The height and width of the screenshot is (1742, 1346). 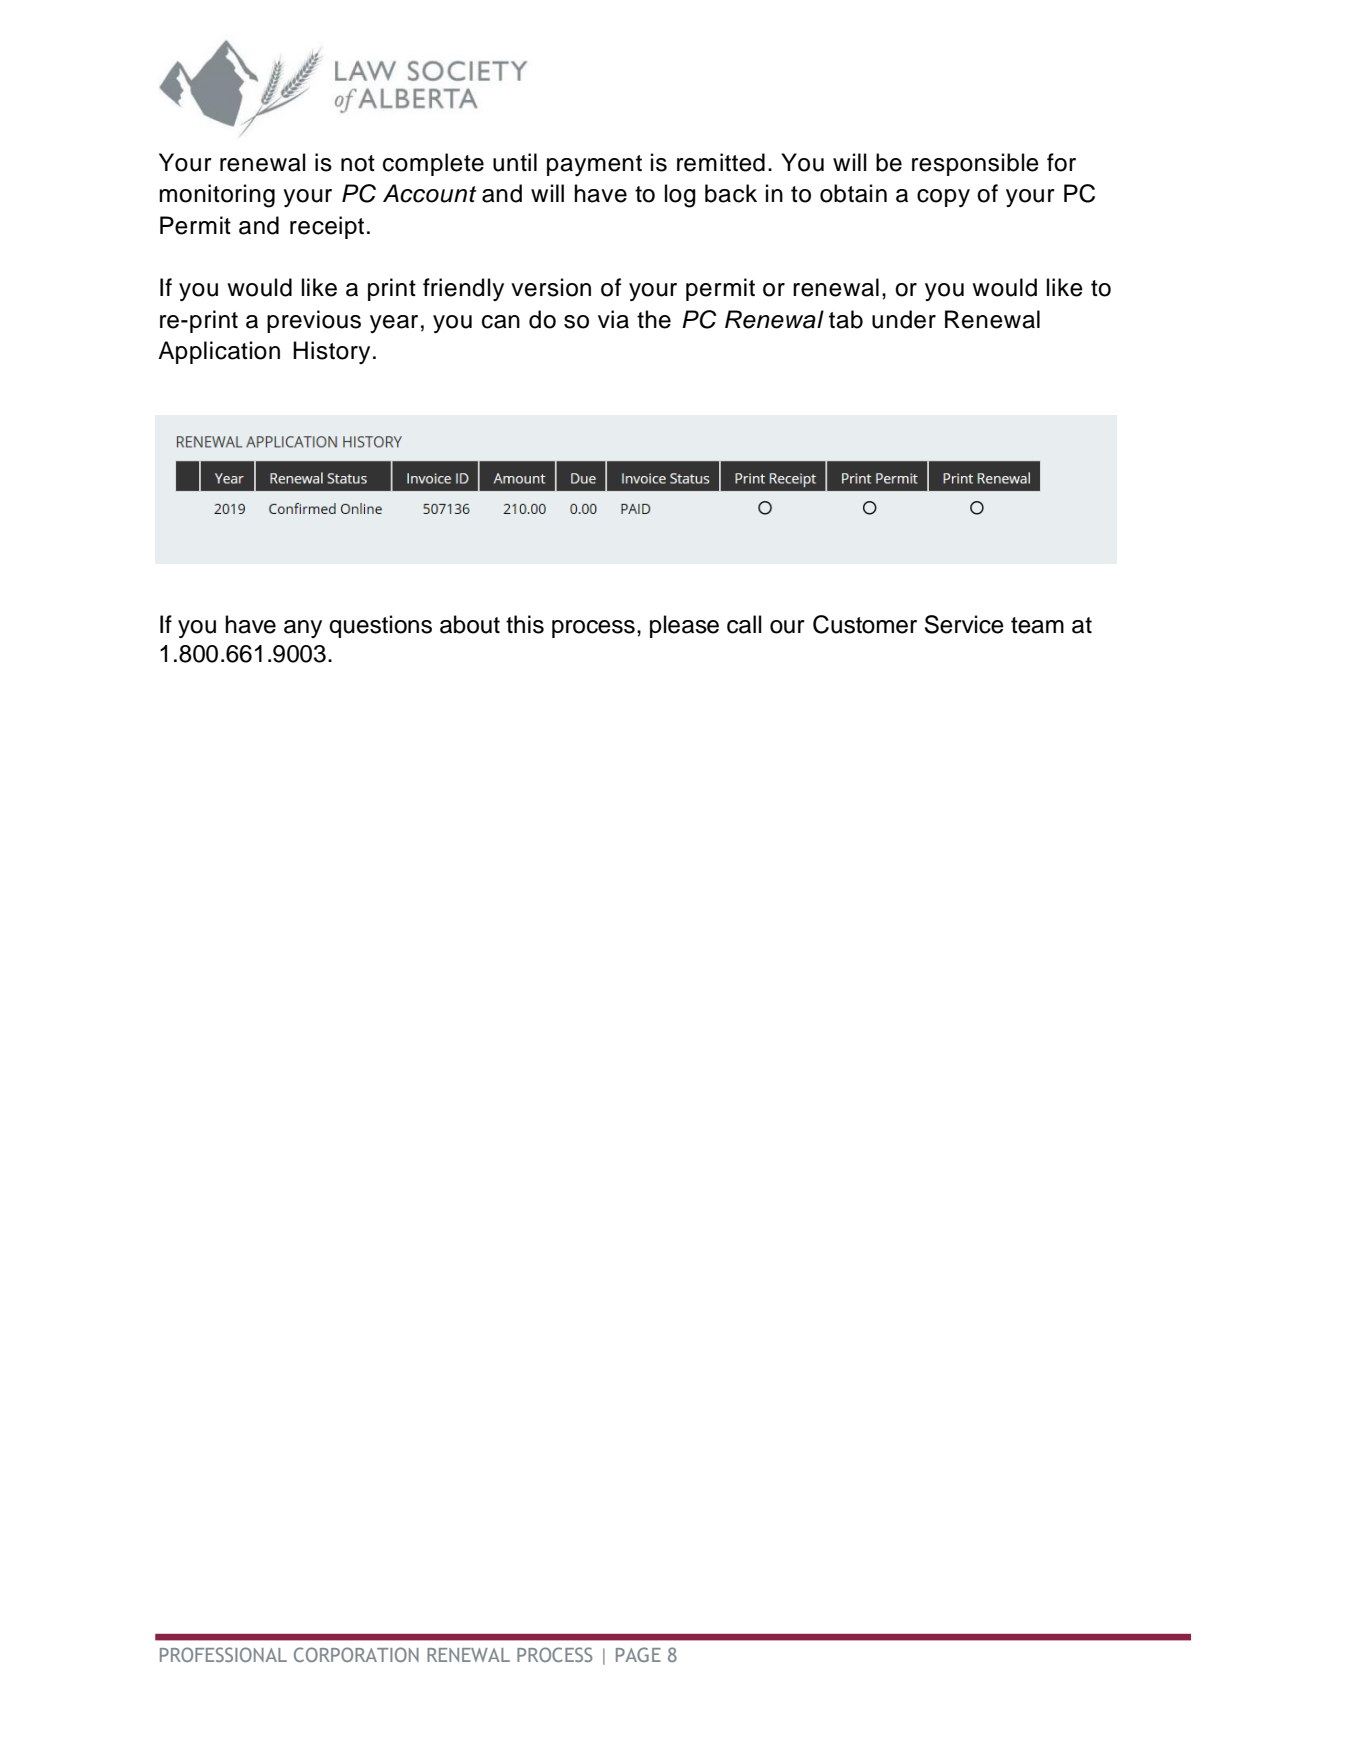 I want to click on PAGE, so click(x=638, y=1654).
